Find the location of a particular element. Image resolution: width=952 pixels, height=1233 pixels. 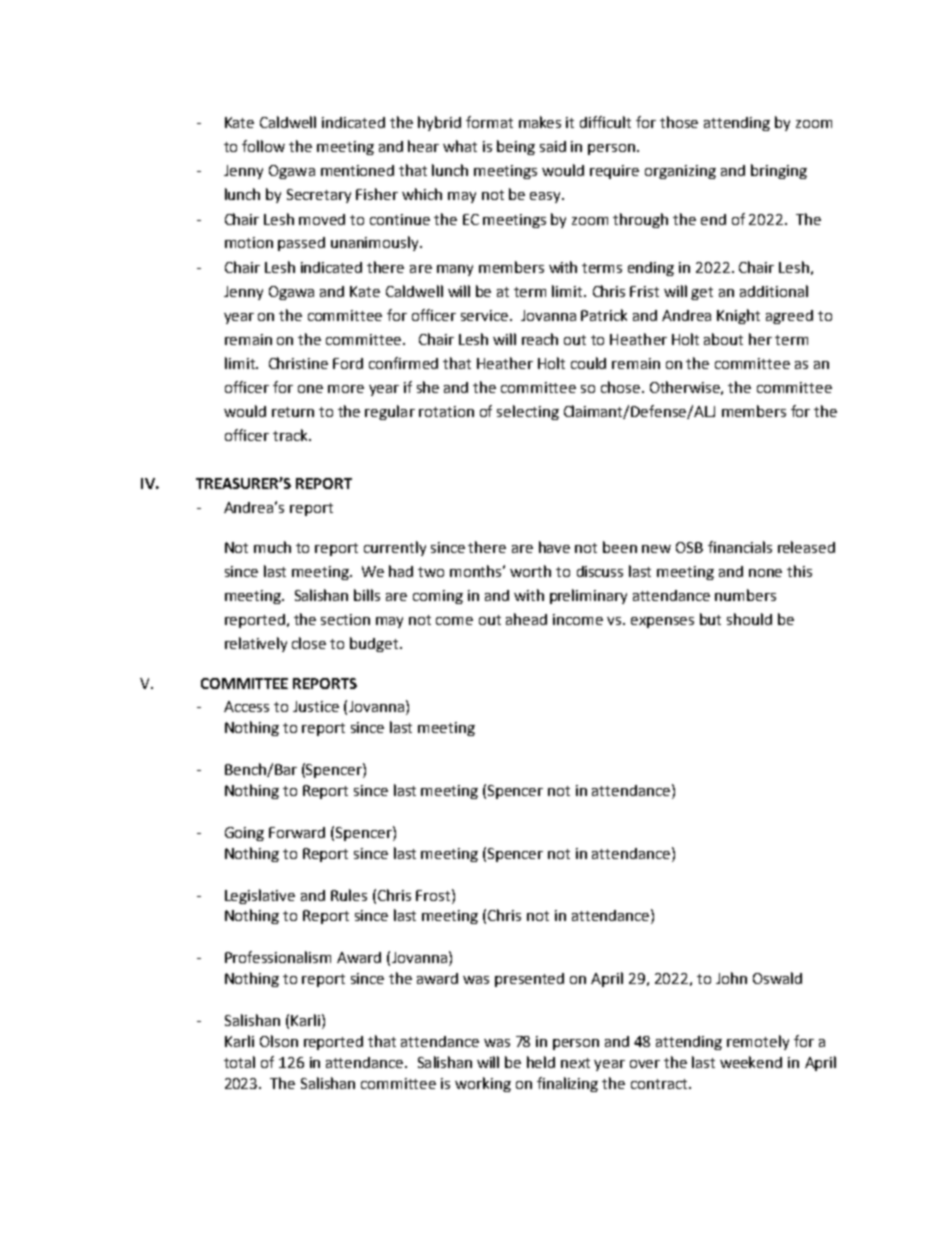

numbers is located at coordinates (745, 595).
